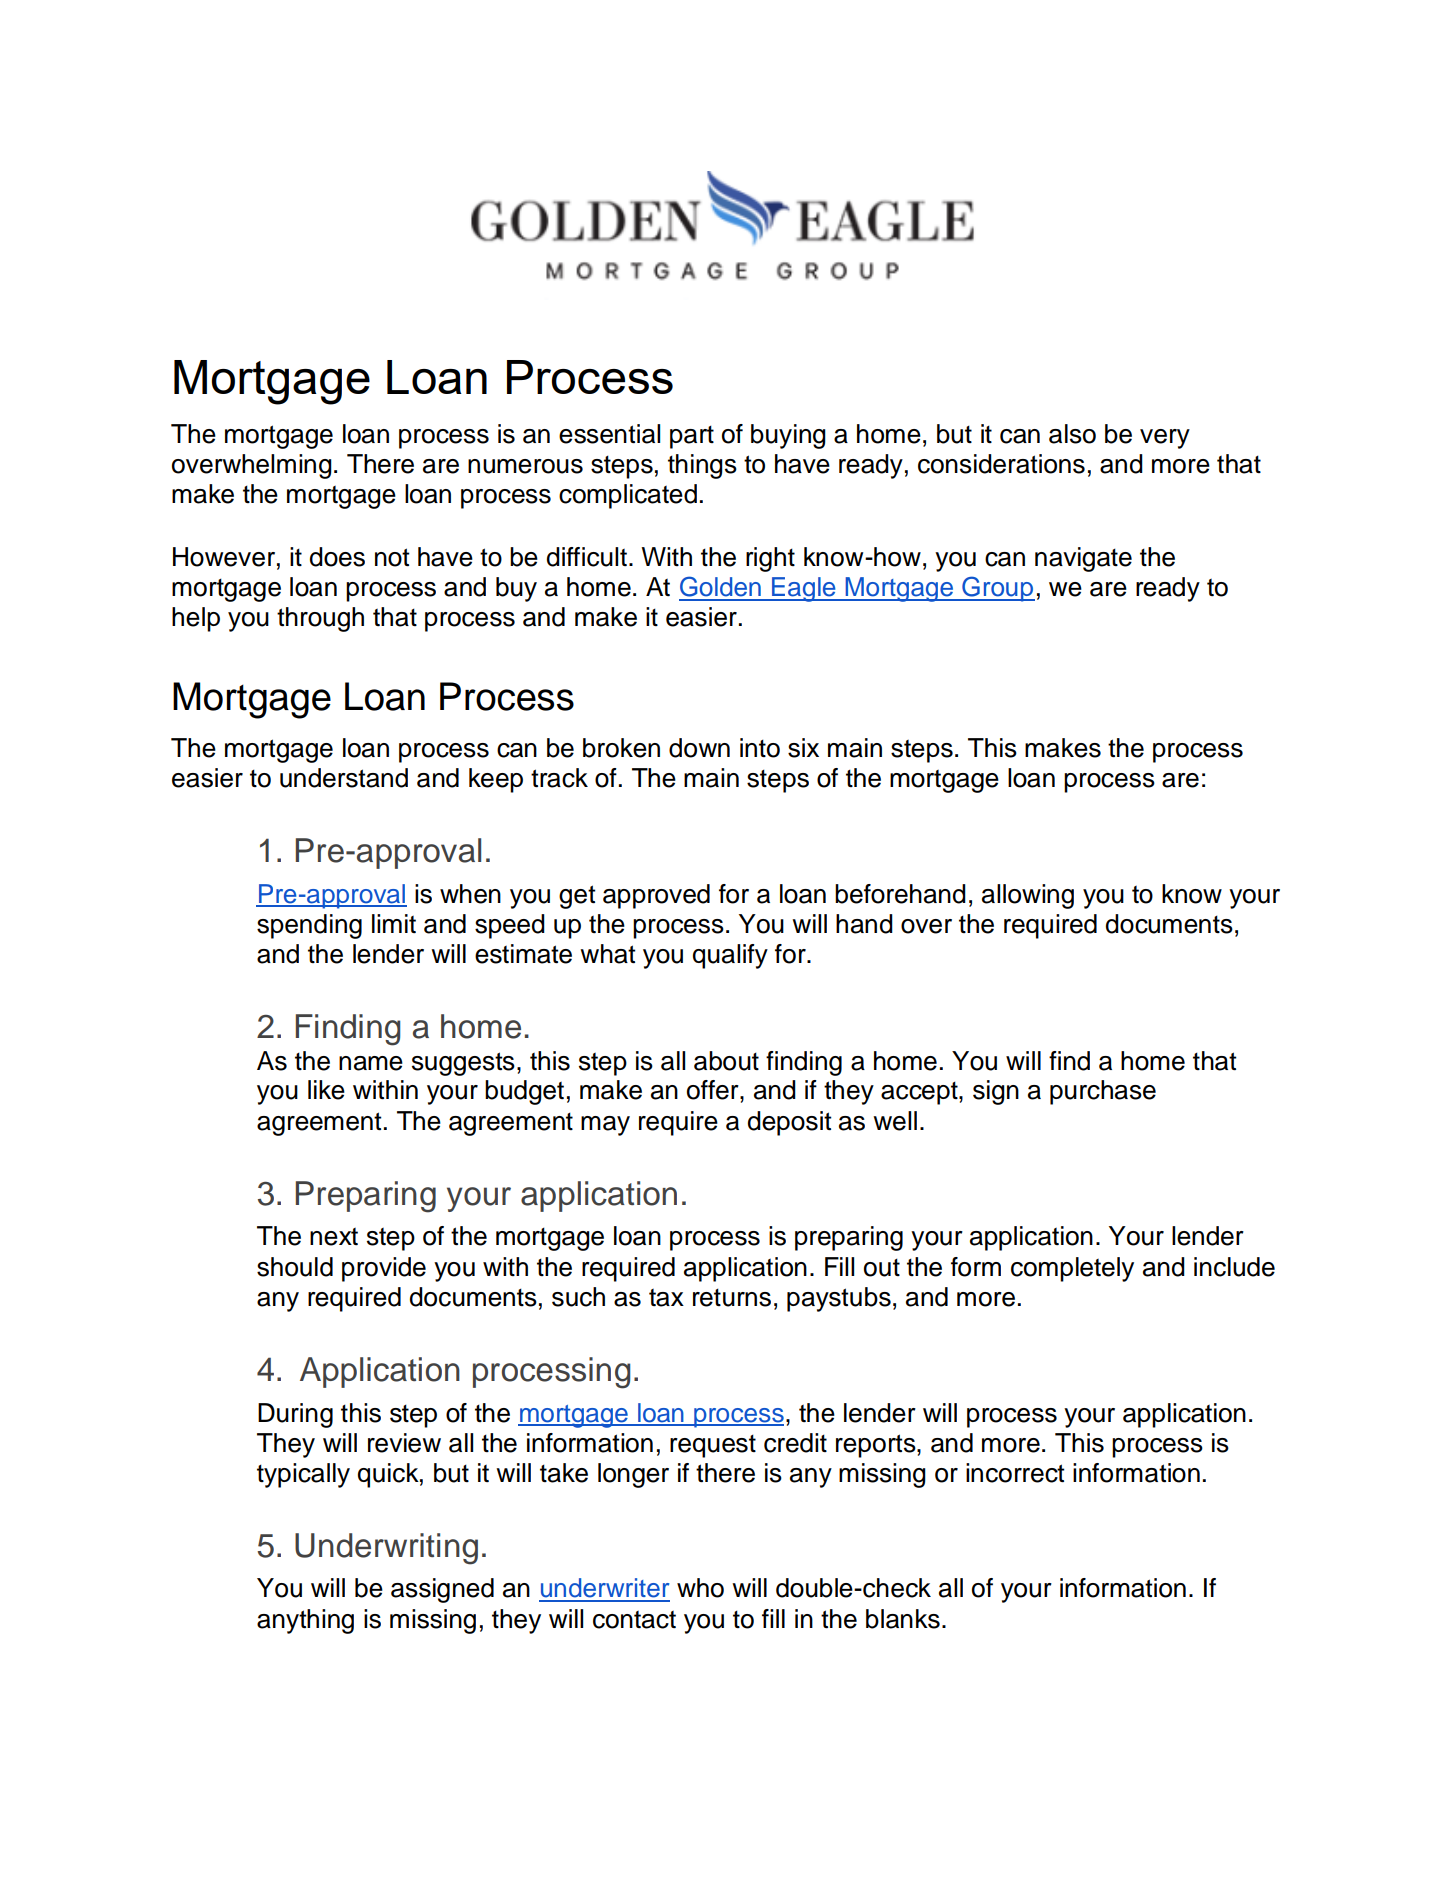 The image size is (1454, 1882). Describe the element at coordinates (1028, 896) in the document. I see `allowing` at that location.
